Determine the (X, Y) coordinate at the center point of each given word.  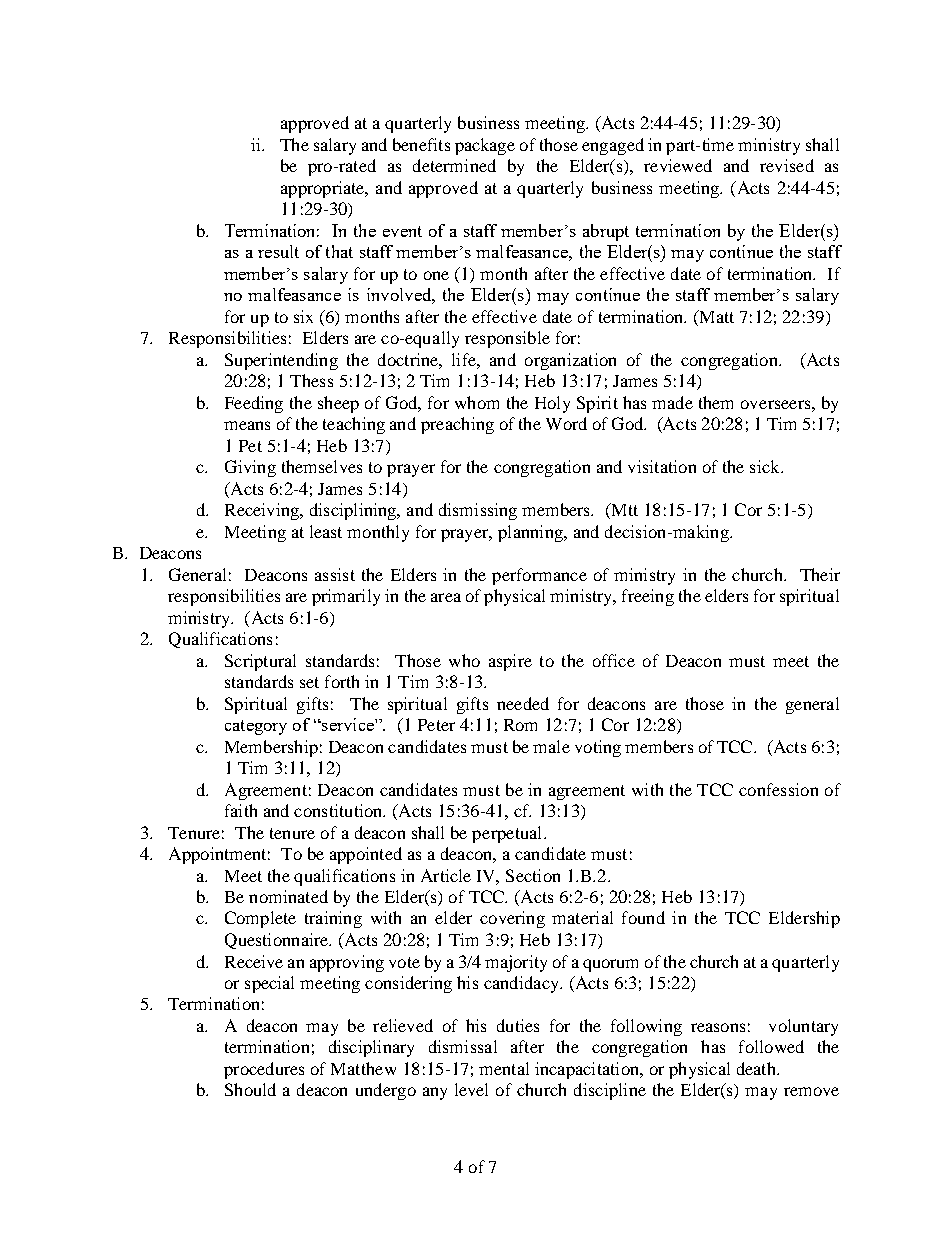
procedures (264, 1070)
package (485, 146)
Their (820, 574)
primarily (346, 597)
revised (787, 165)
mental (504, 1068)
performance (539, 576)
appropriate (324, 189)
